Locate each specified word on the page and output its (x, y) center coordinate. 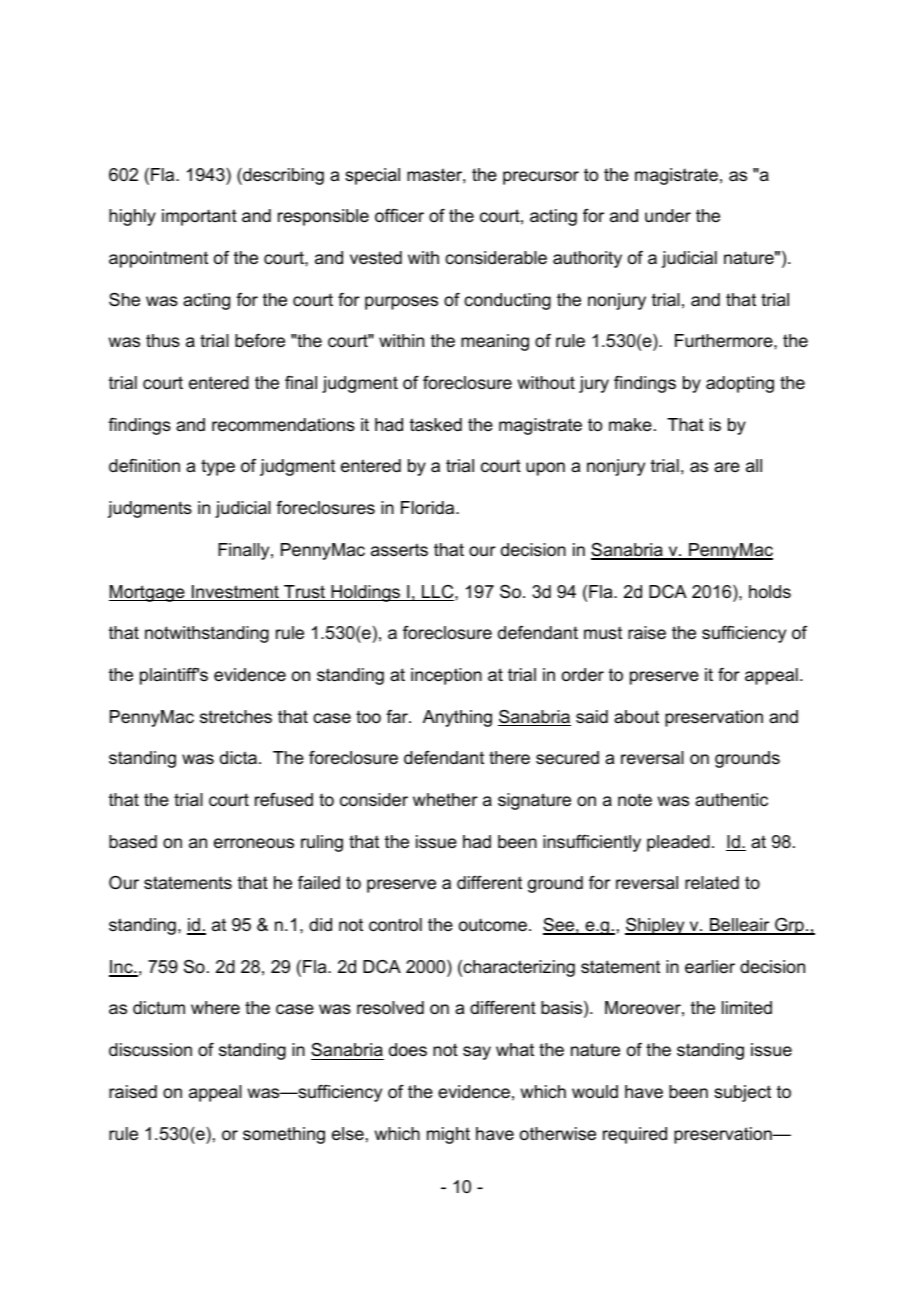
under (668, 216)
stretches (236, 717)
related (712, 883)
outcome (493, 925)
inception (446, 676)
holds (770, 591)
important (199, 217)
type (218, 467)
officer (399, 216)
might (448, 1135)
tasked (436, 425)
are (727, 467)
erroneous (254, 843)
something (284, 1135)
